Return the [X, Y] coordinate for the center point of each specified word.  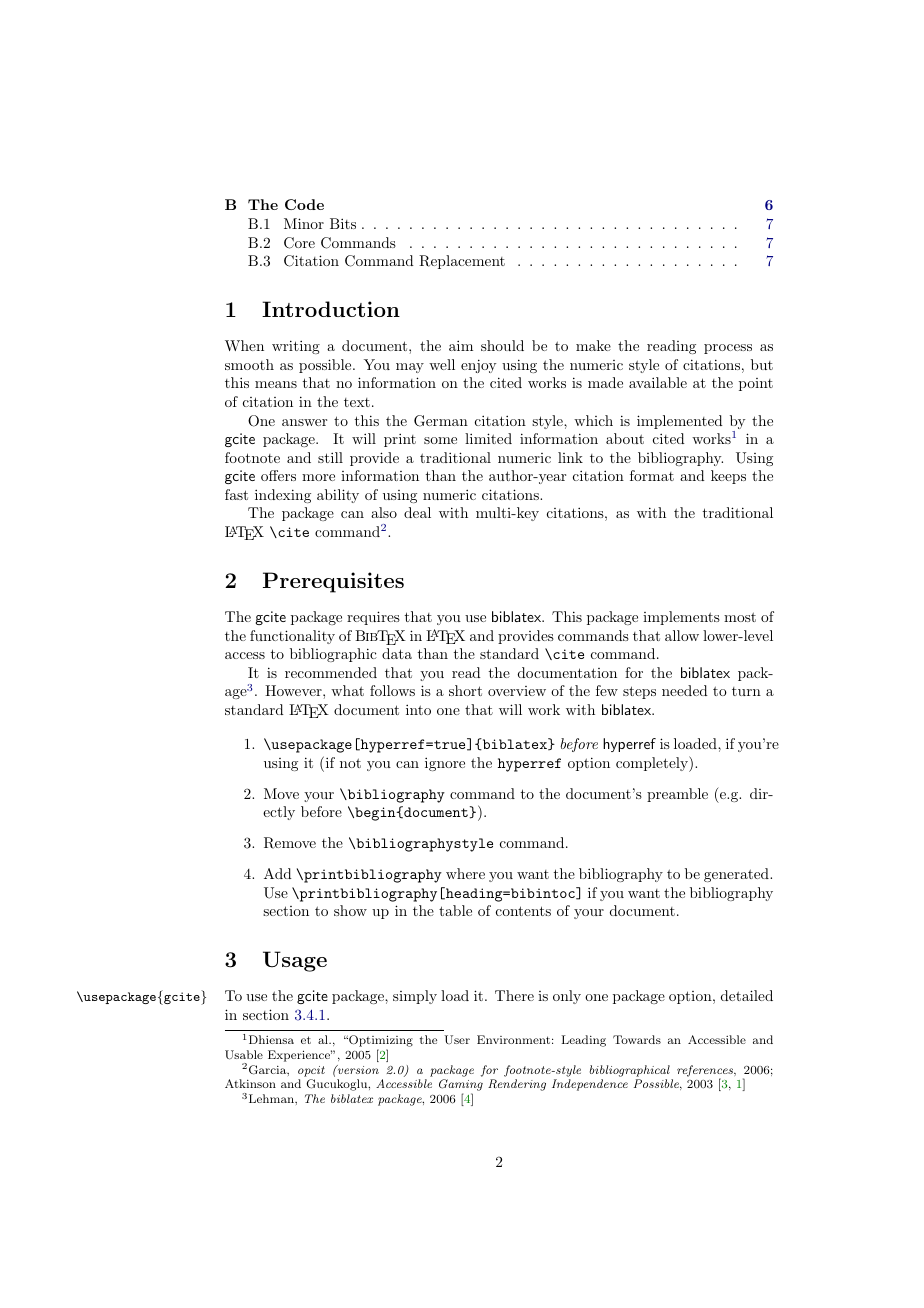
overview [517, 691]
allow [682, 635]
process [728, 349]
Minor [304, 223]
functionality [292, 637]
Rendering [517, 1085]
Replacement [462, 262]
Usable [244, 1055]
